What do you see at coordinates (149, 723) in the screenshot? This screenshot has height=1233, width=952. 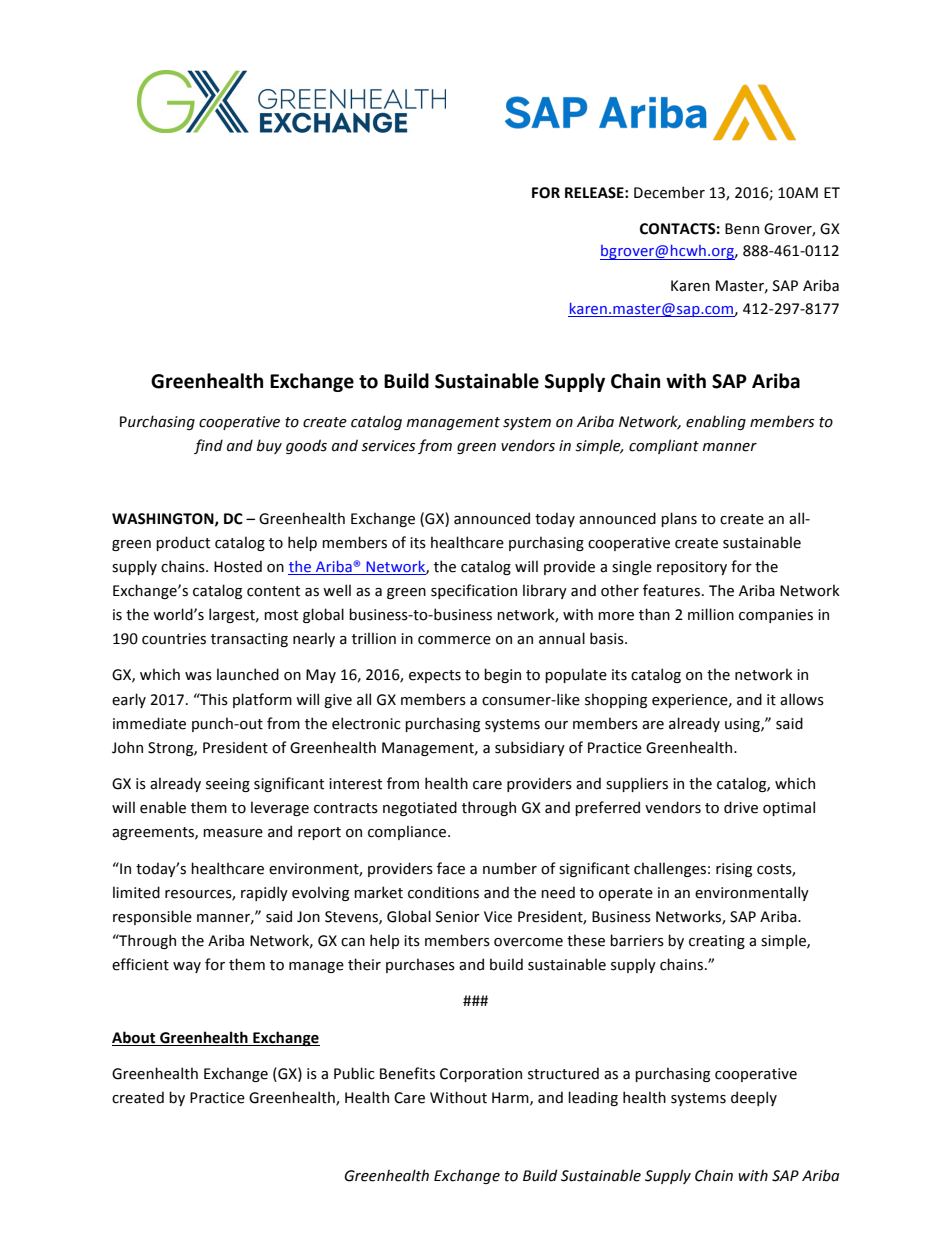 I see `immediate` at bounding box center [149, 723].
